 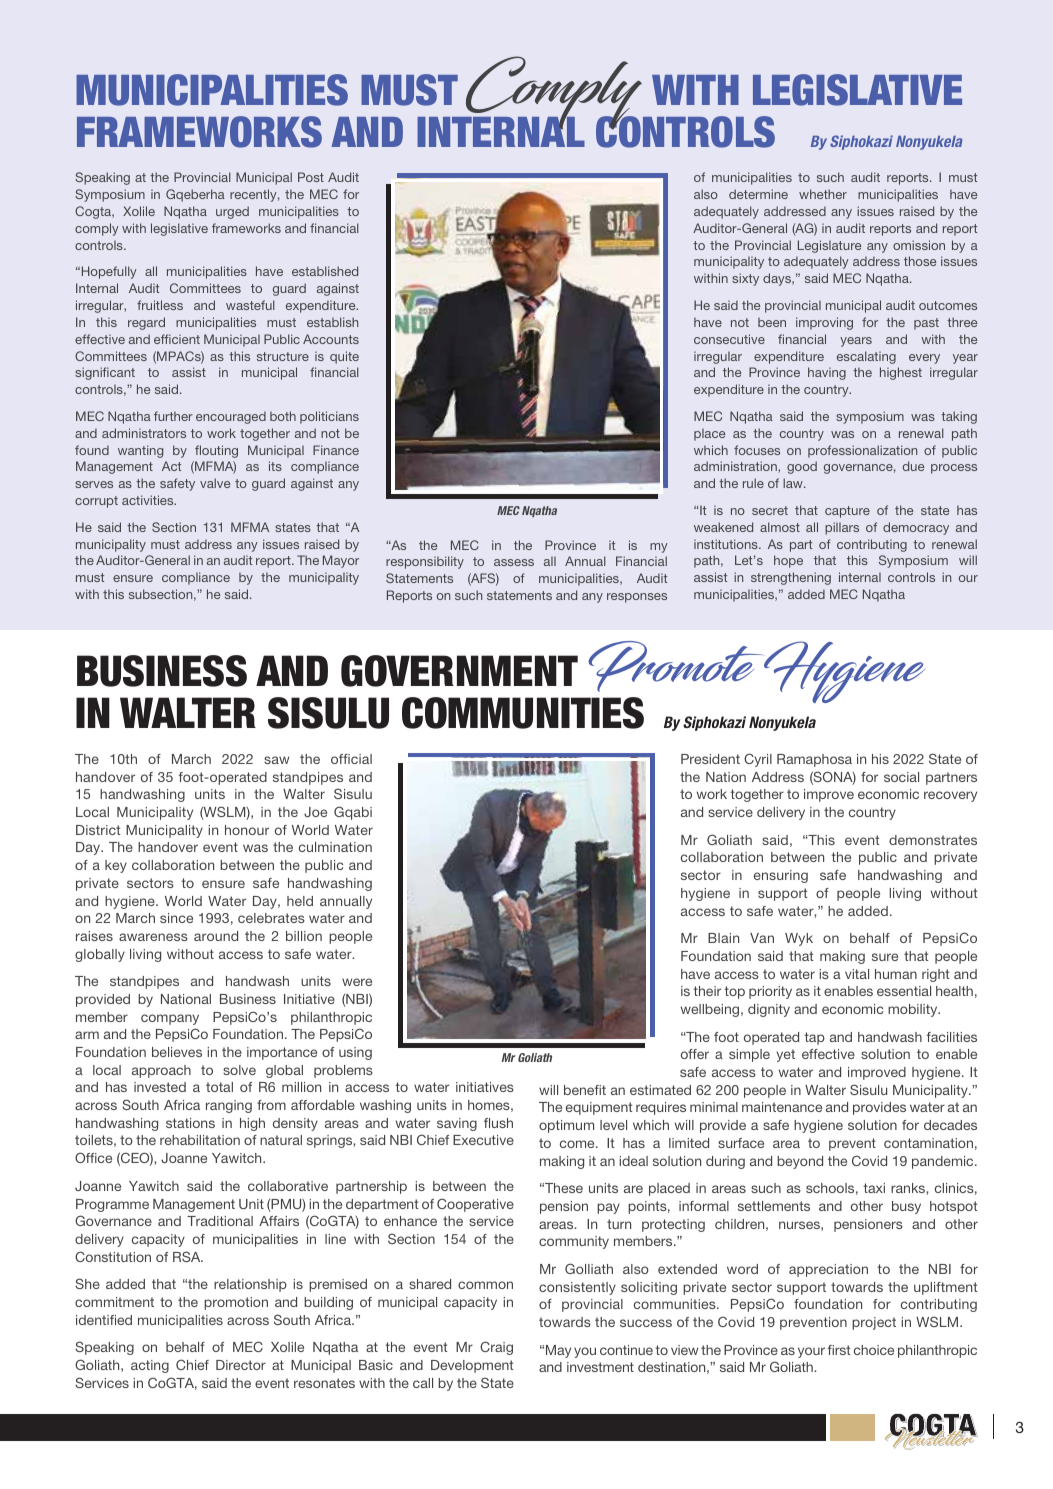 I want to click on whether, so click(x=823, y=194).
